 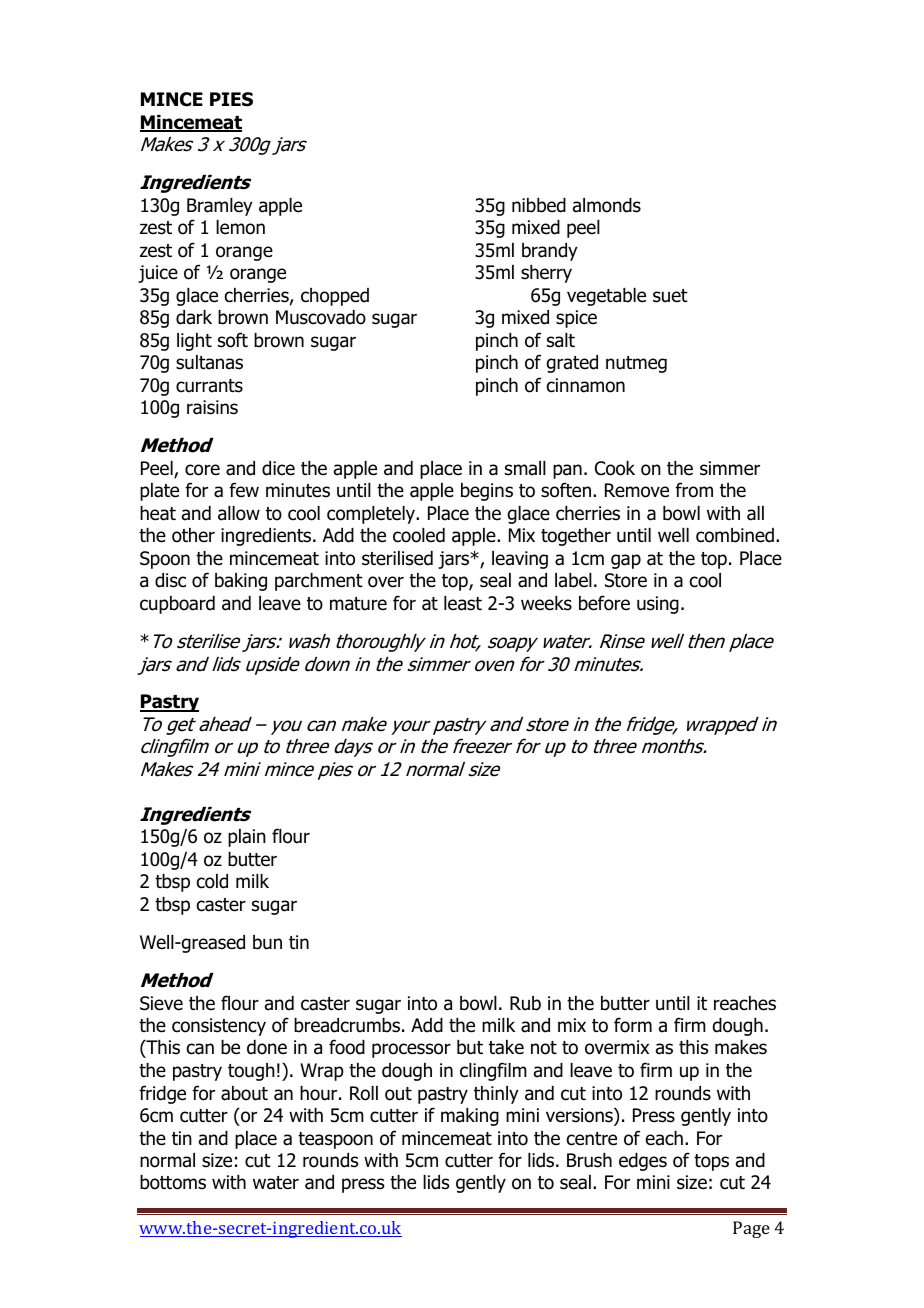 I want to click on tops, so click(x=711, y=1162).
